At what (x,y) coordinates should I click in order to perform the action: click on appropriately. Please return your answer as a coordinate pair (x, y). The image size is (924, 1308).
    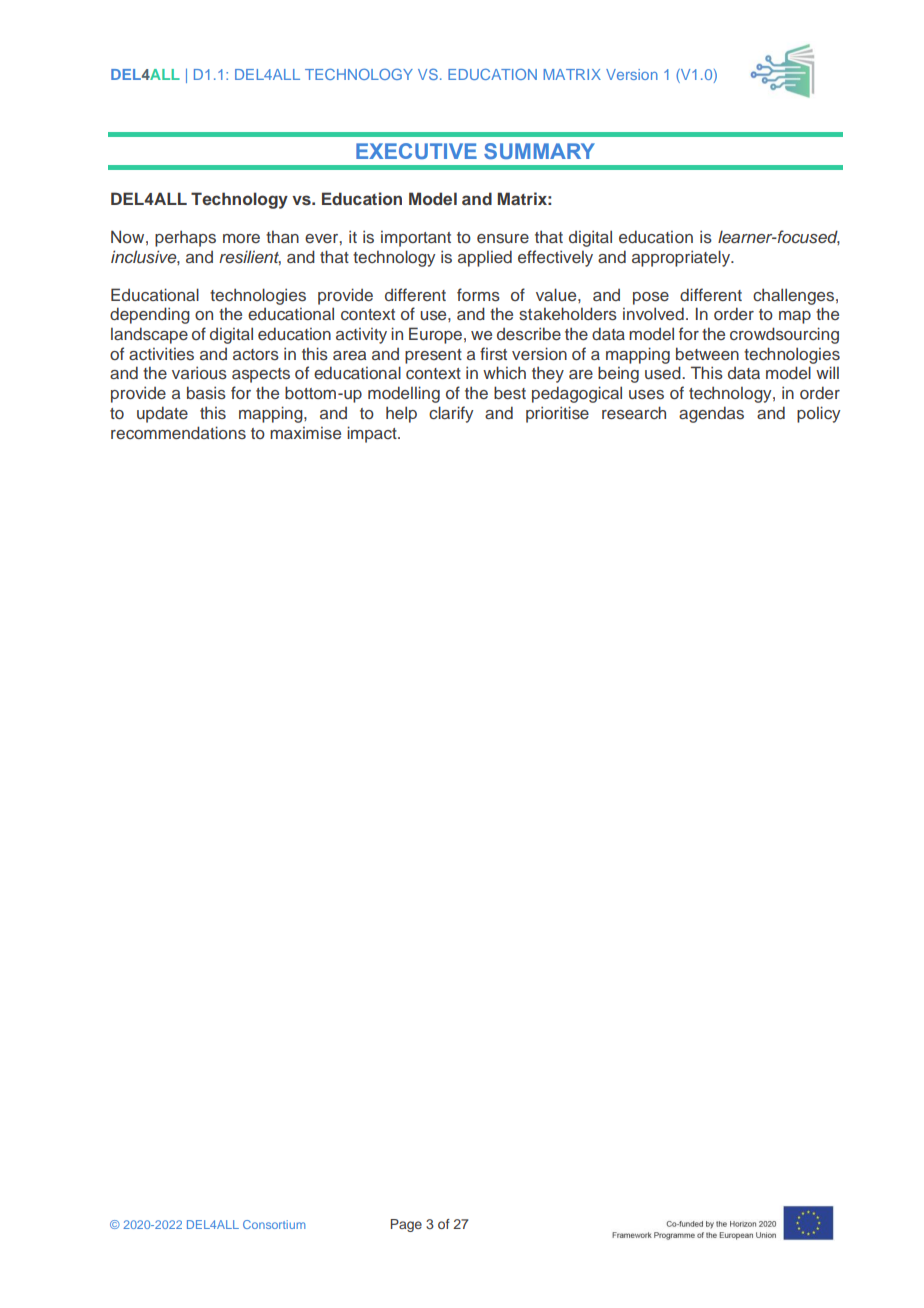
    Looking at the image, I should click on (682, 258).
